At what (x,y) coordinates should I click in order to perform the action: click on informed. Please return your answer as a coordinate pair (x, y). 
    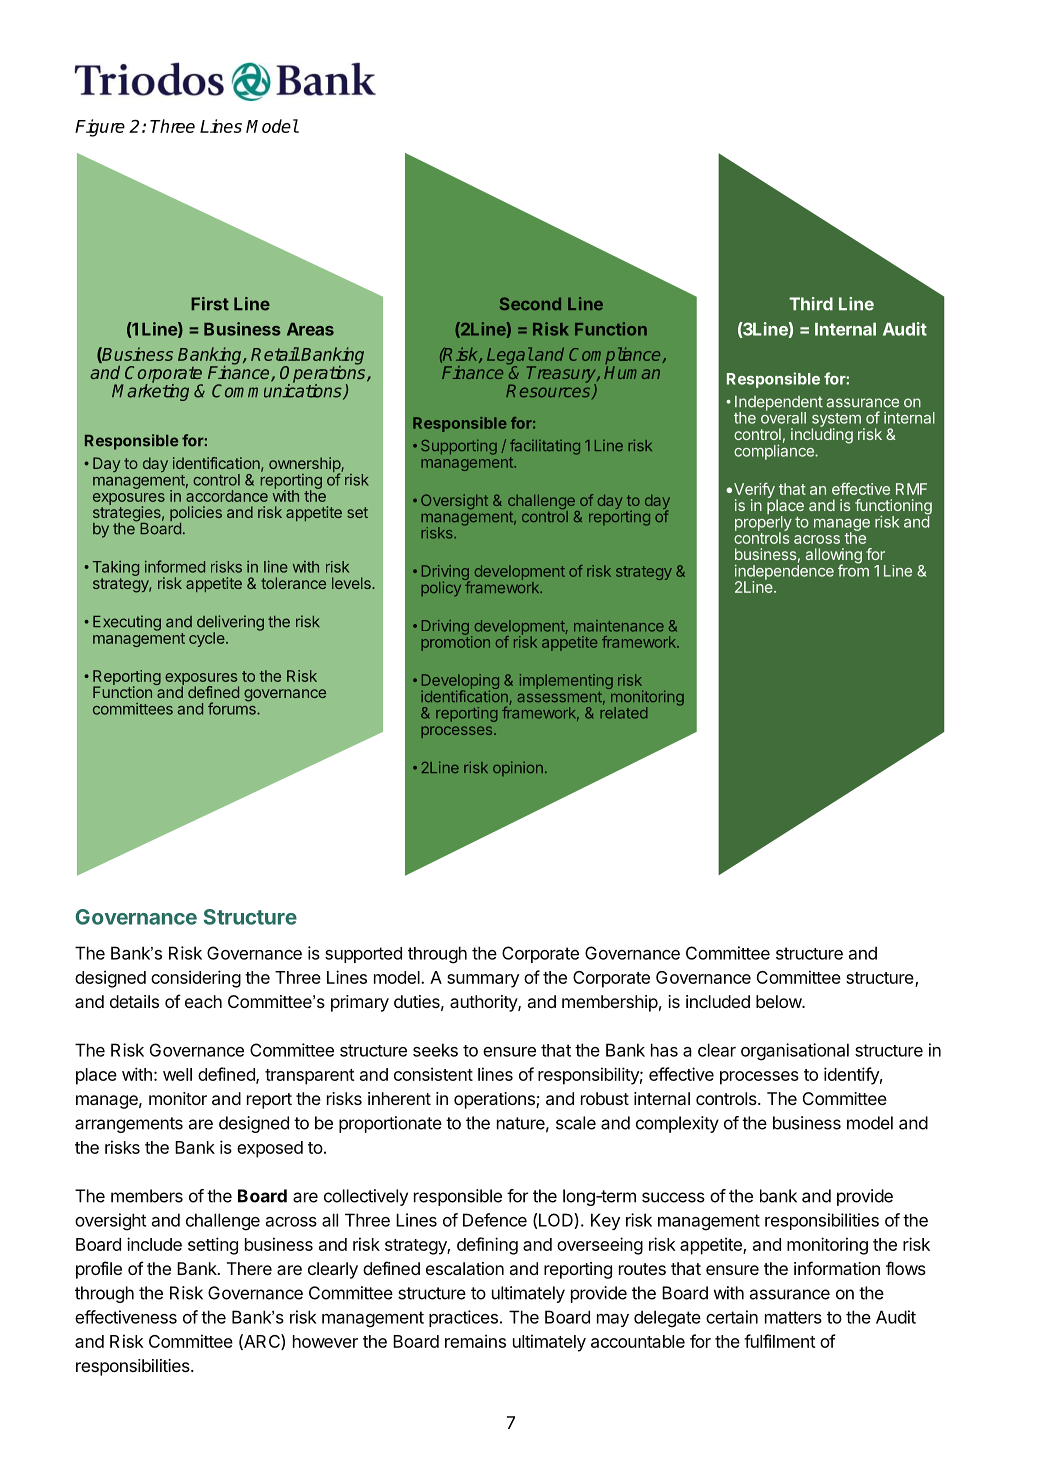
    Looking at the image, I should click on (175, 566).
